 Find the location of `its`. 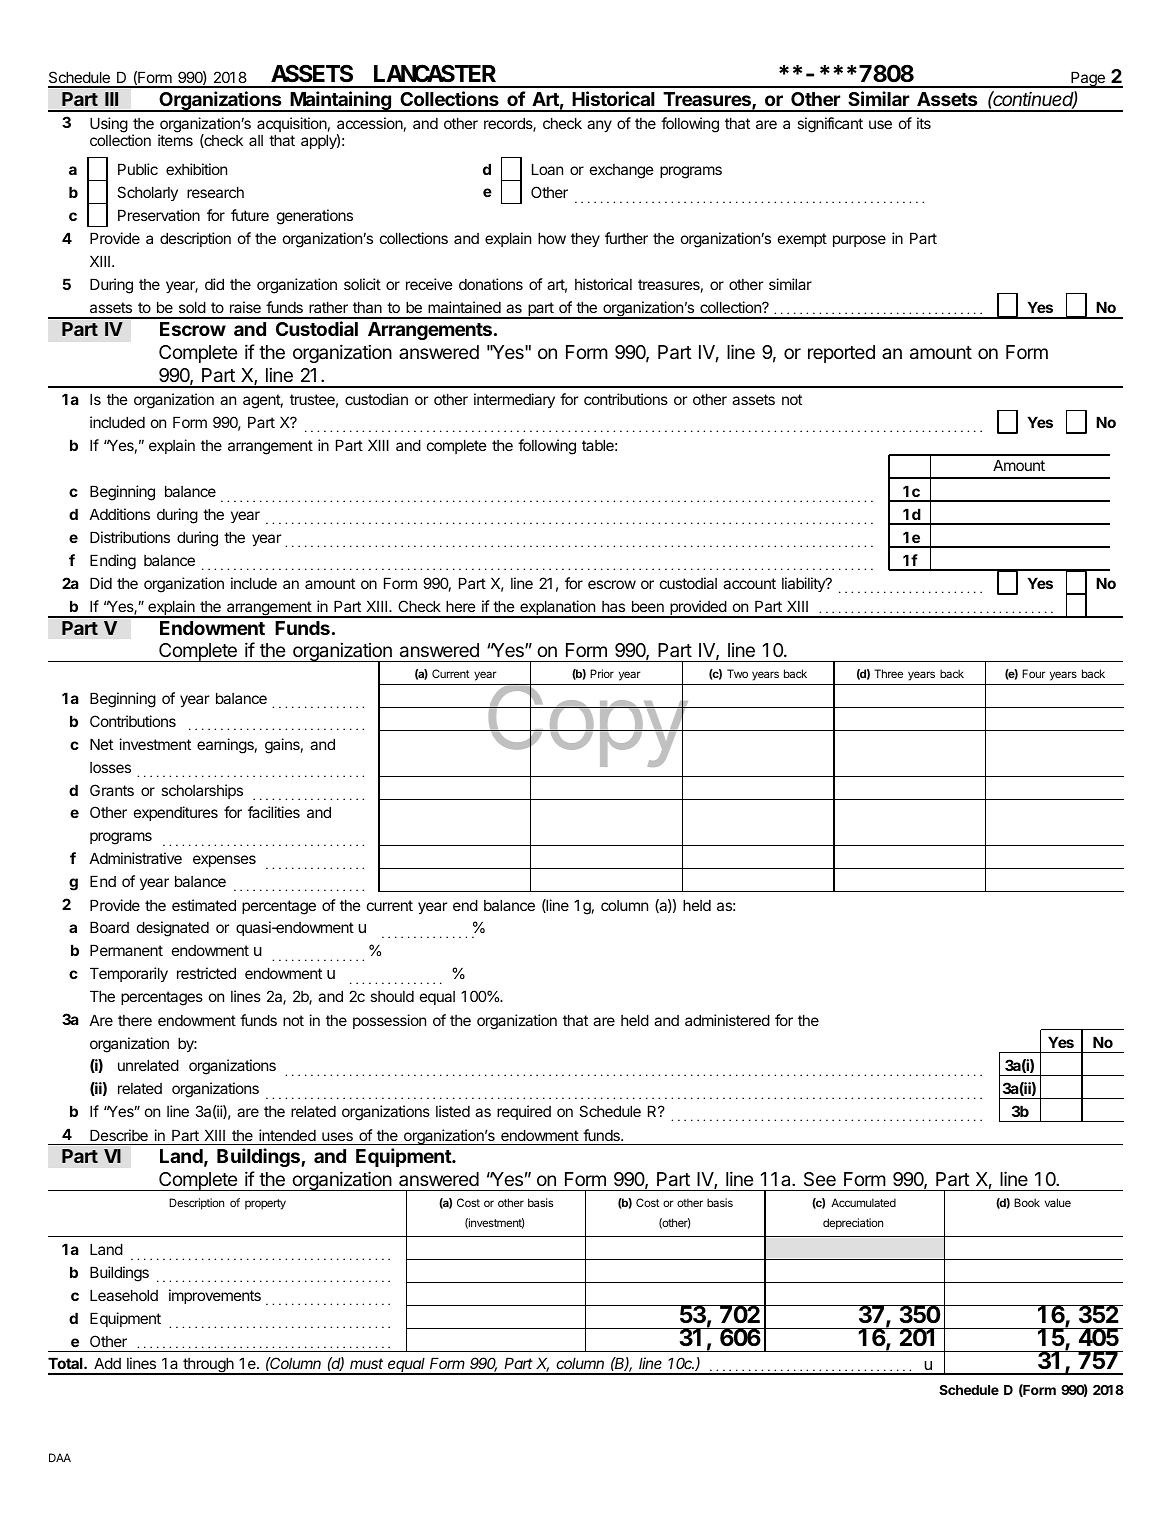

its is located at coordinates (924, 123).
